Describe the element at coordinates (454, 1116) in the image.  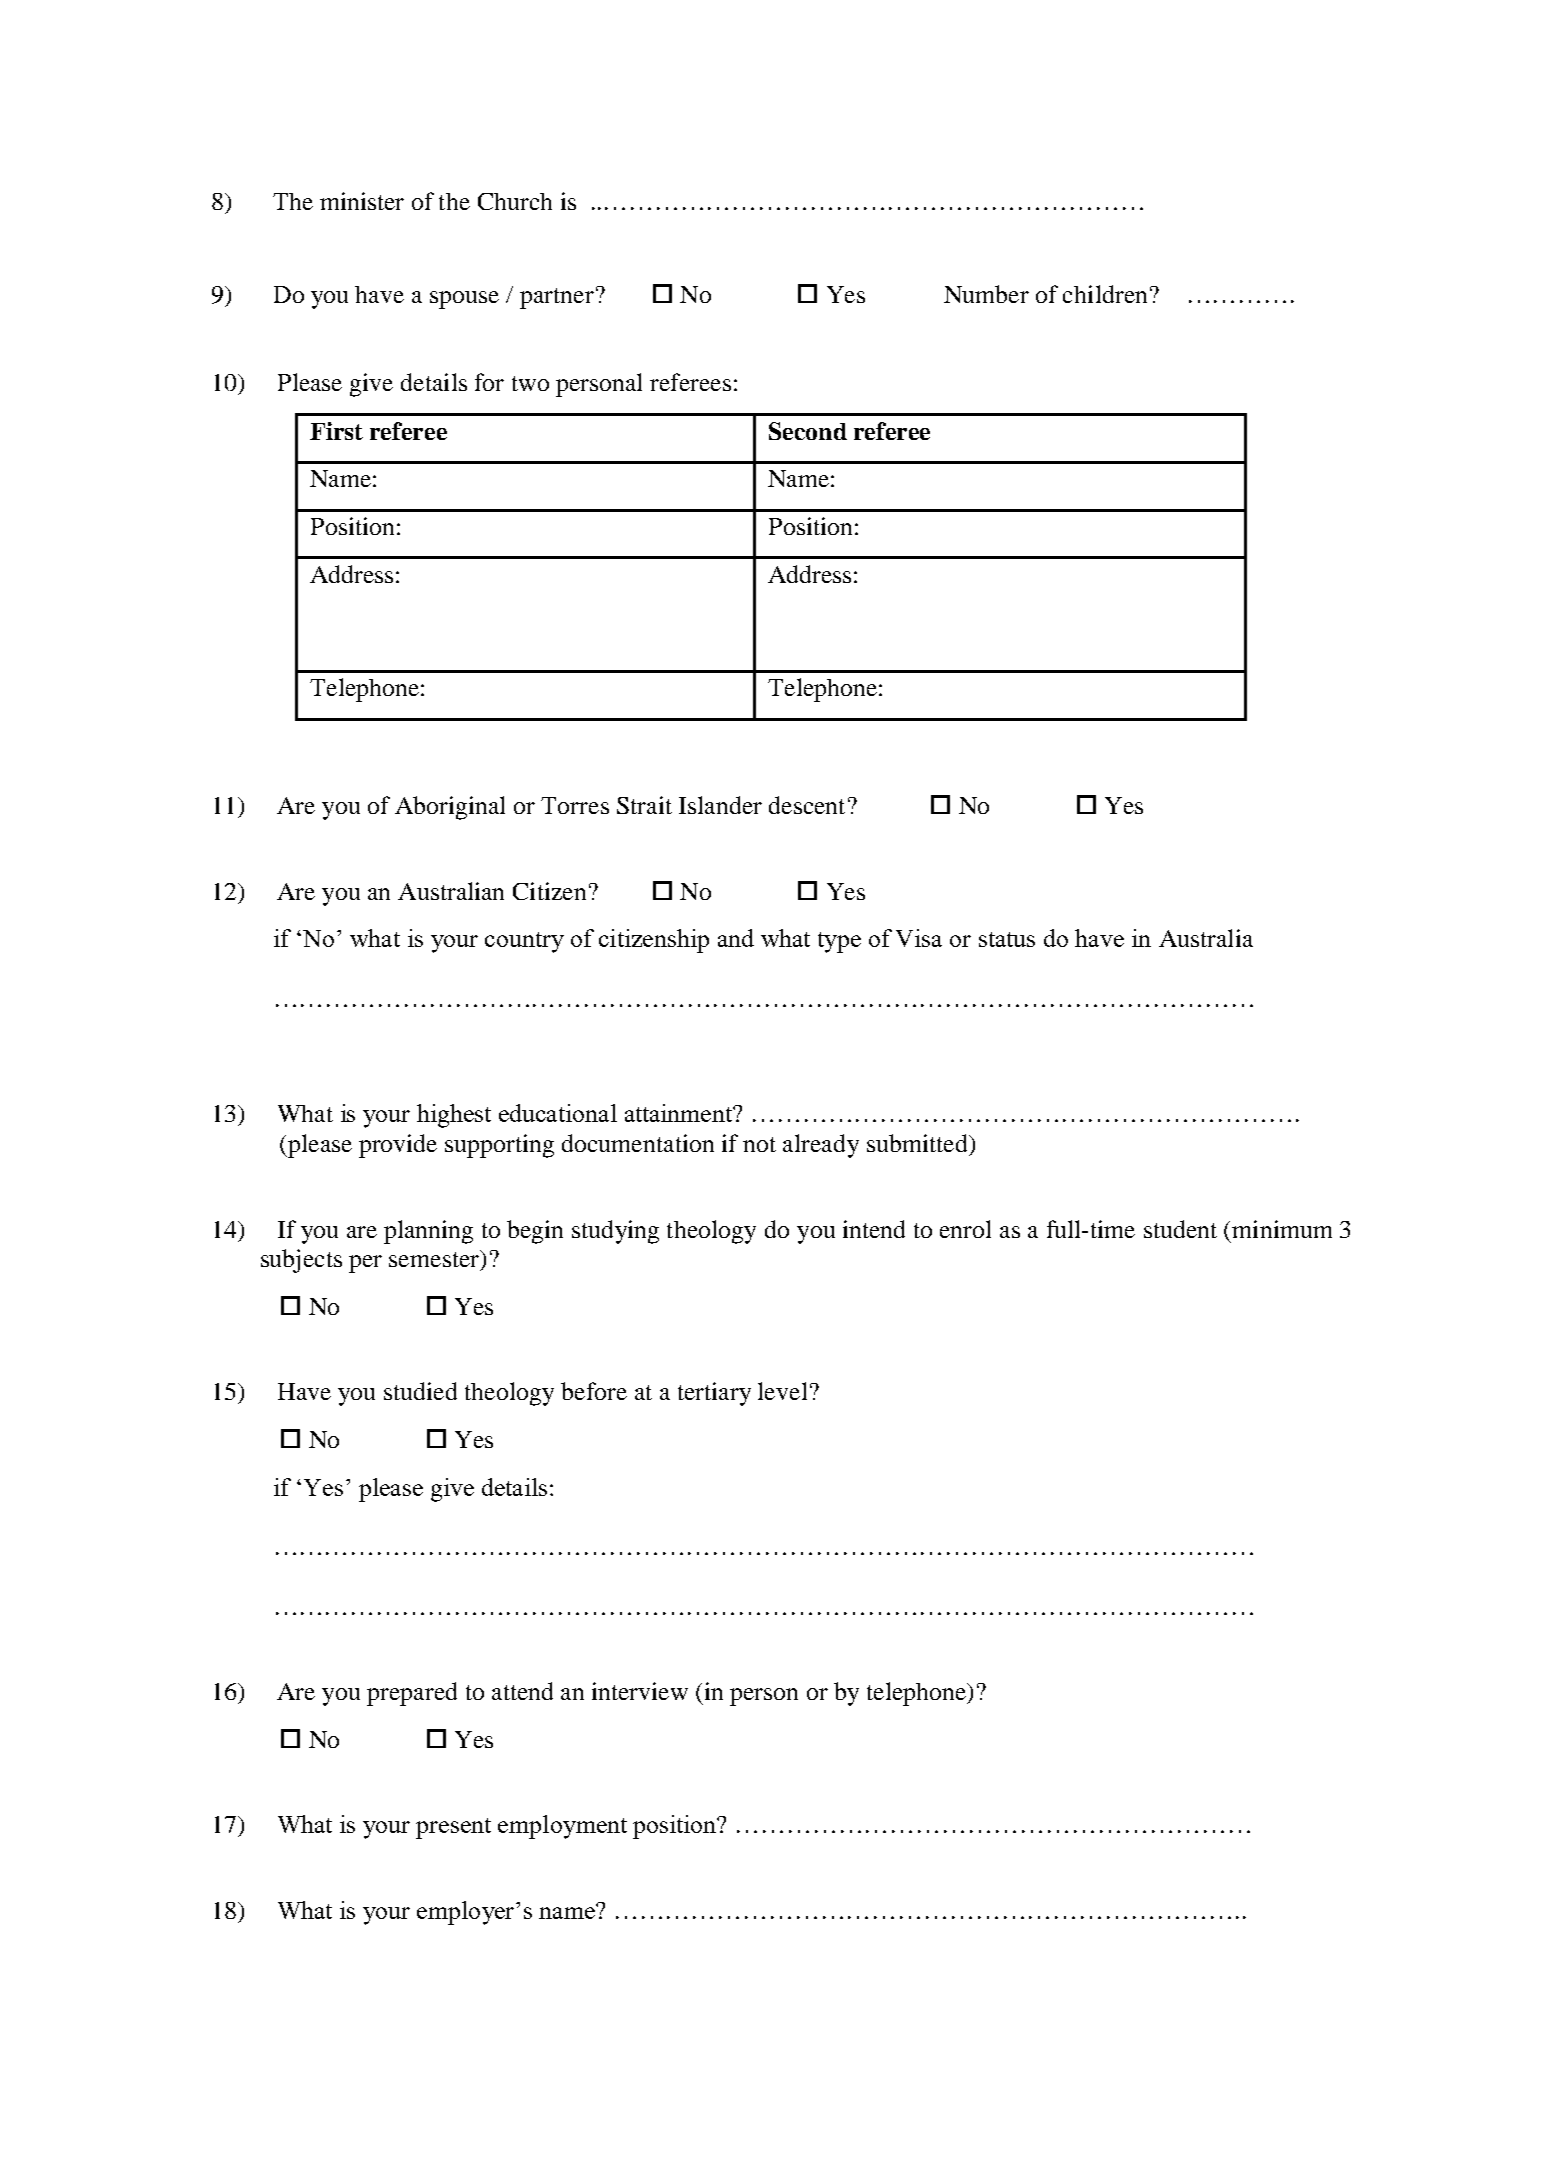
I see `highest` at that location.
